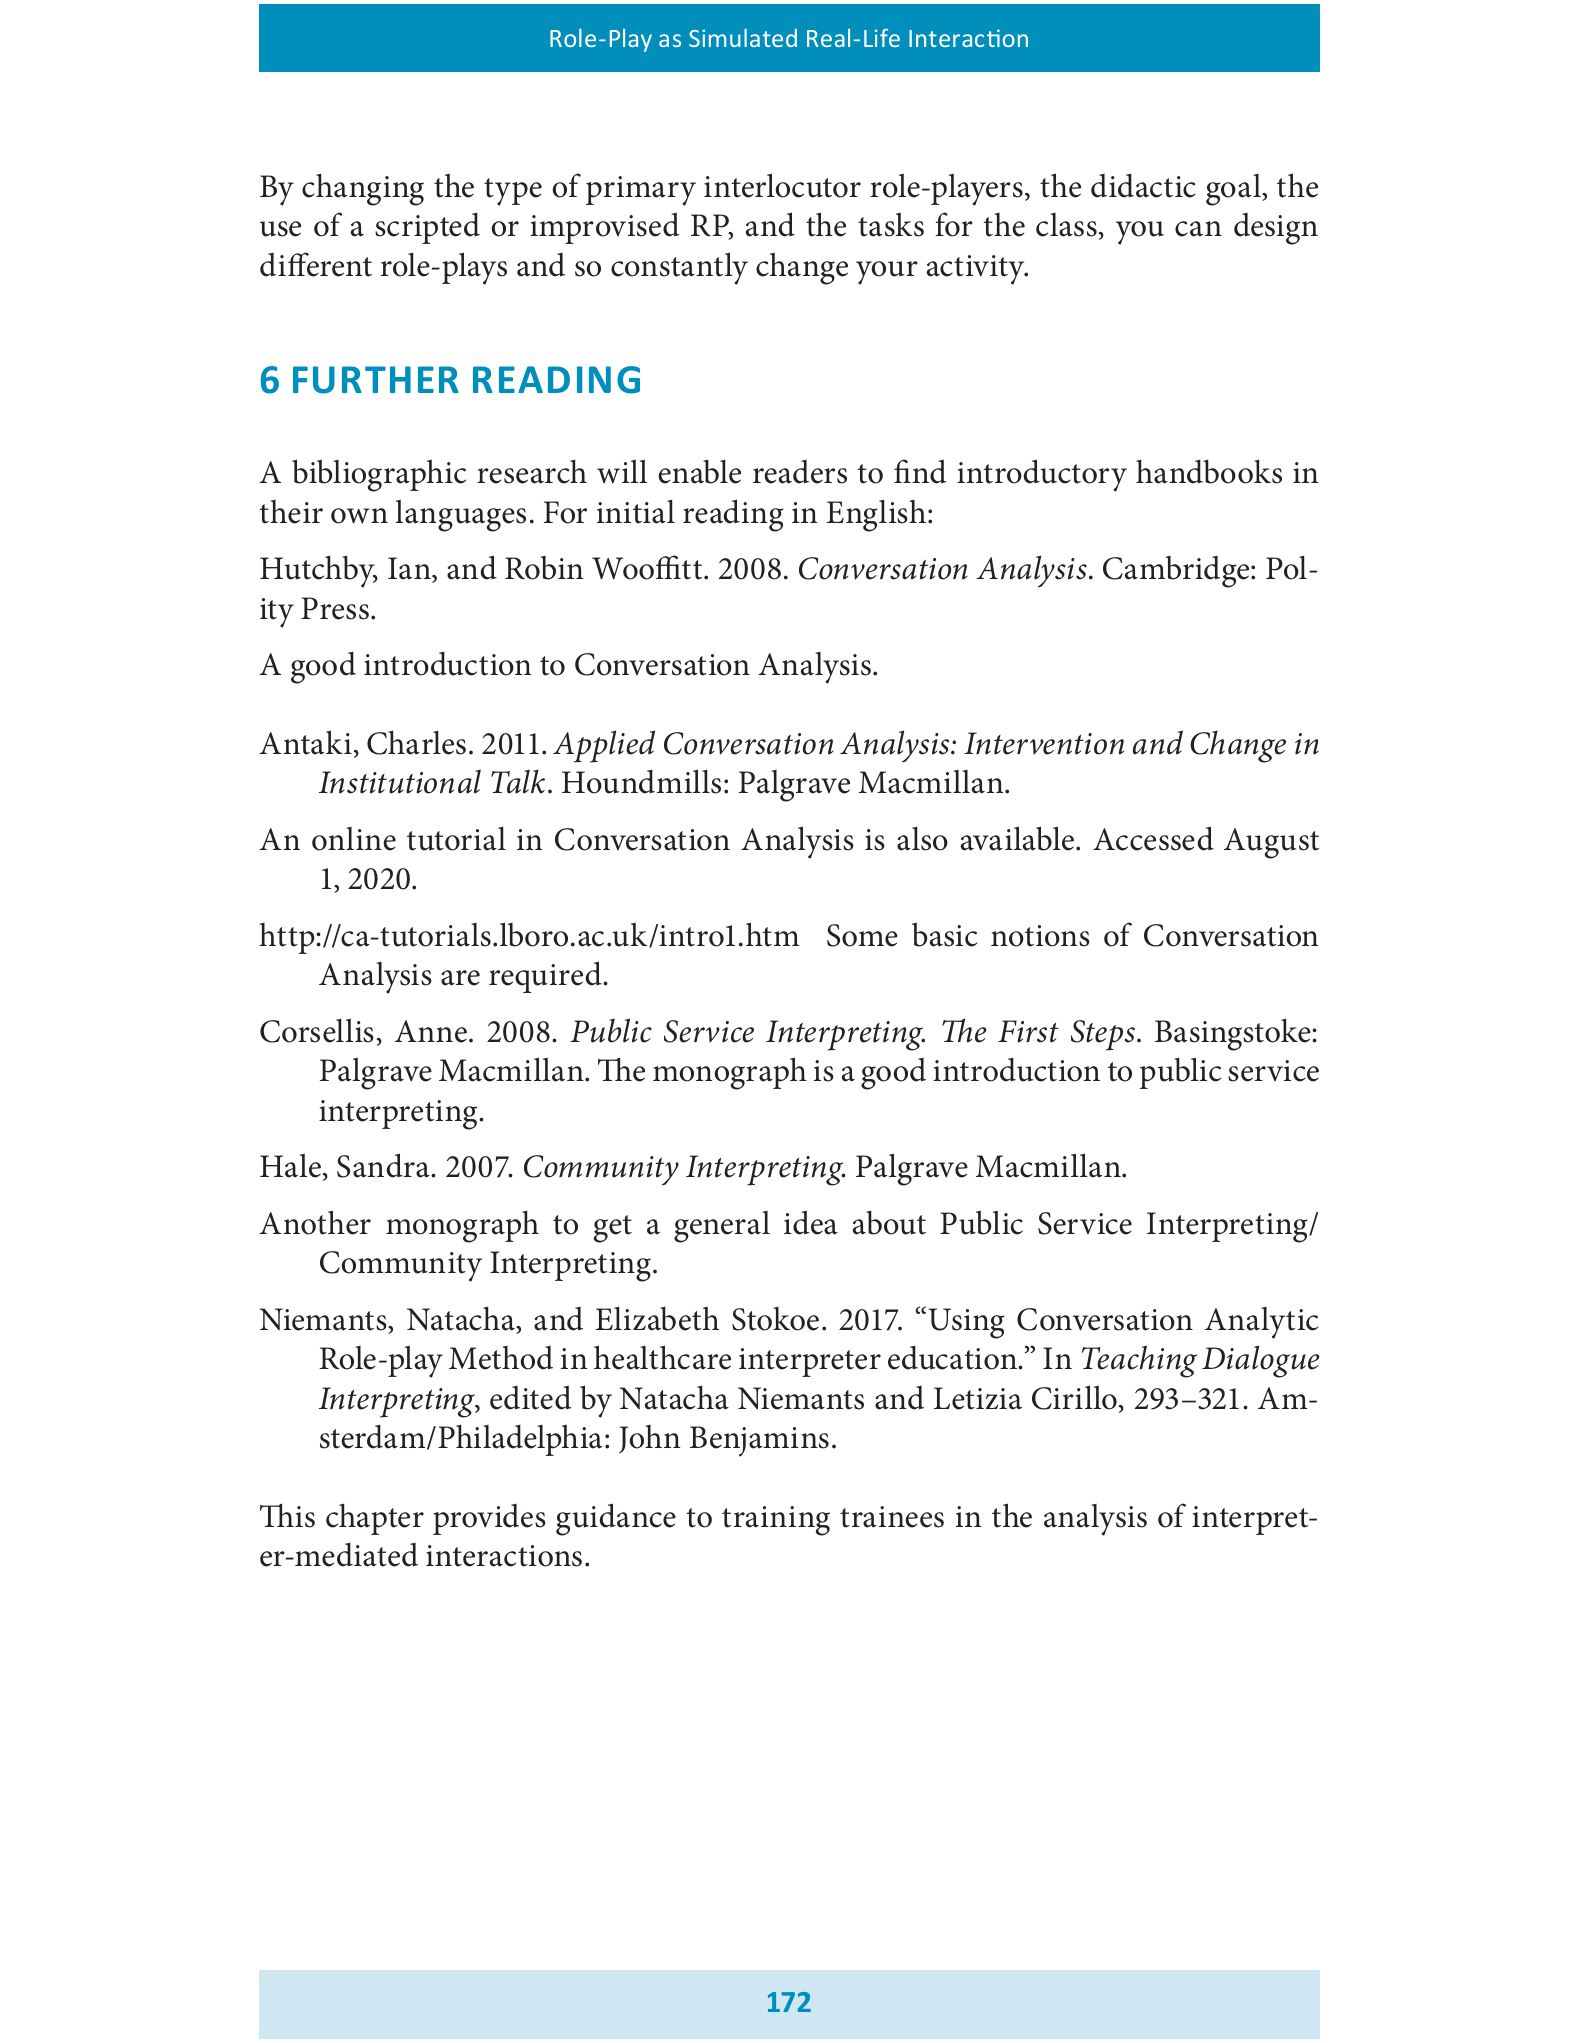 Image resolution: width=1579 pixels, height=2043 pixels. I want to click on didactic, so click(1143, 186).
